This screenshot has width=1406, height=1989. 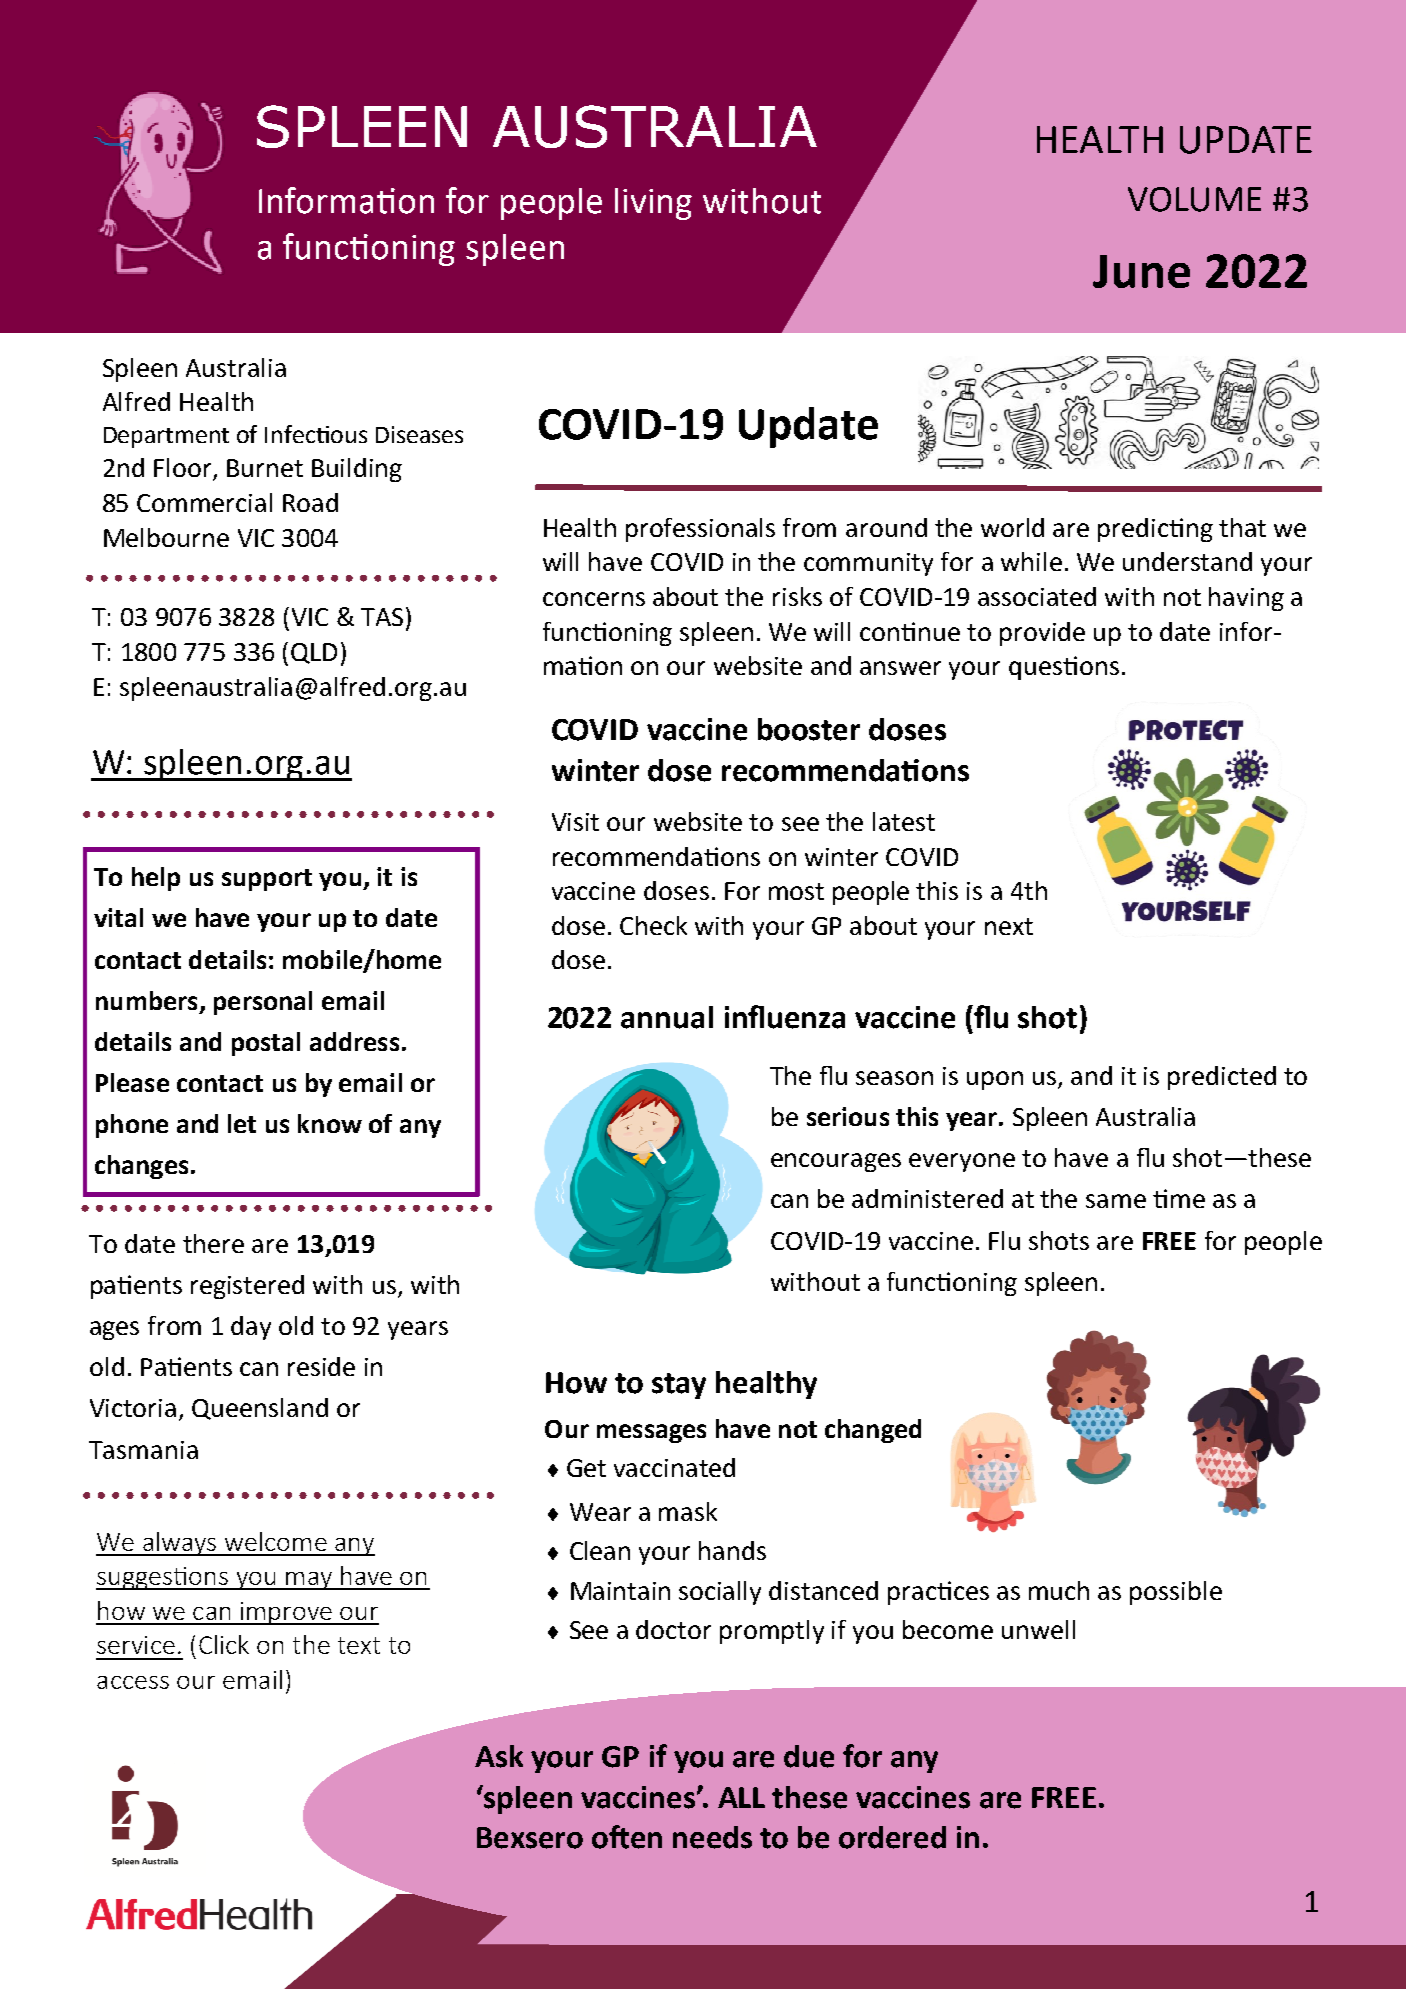 I want to click on needs, so click(x=712, y=1837).
